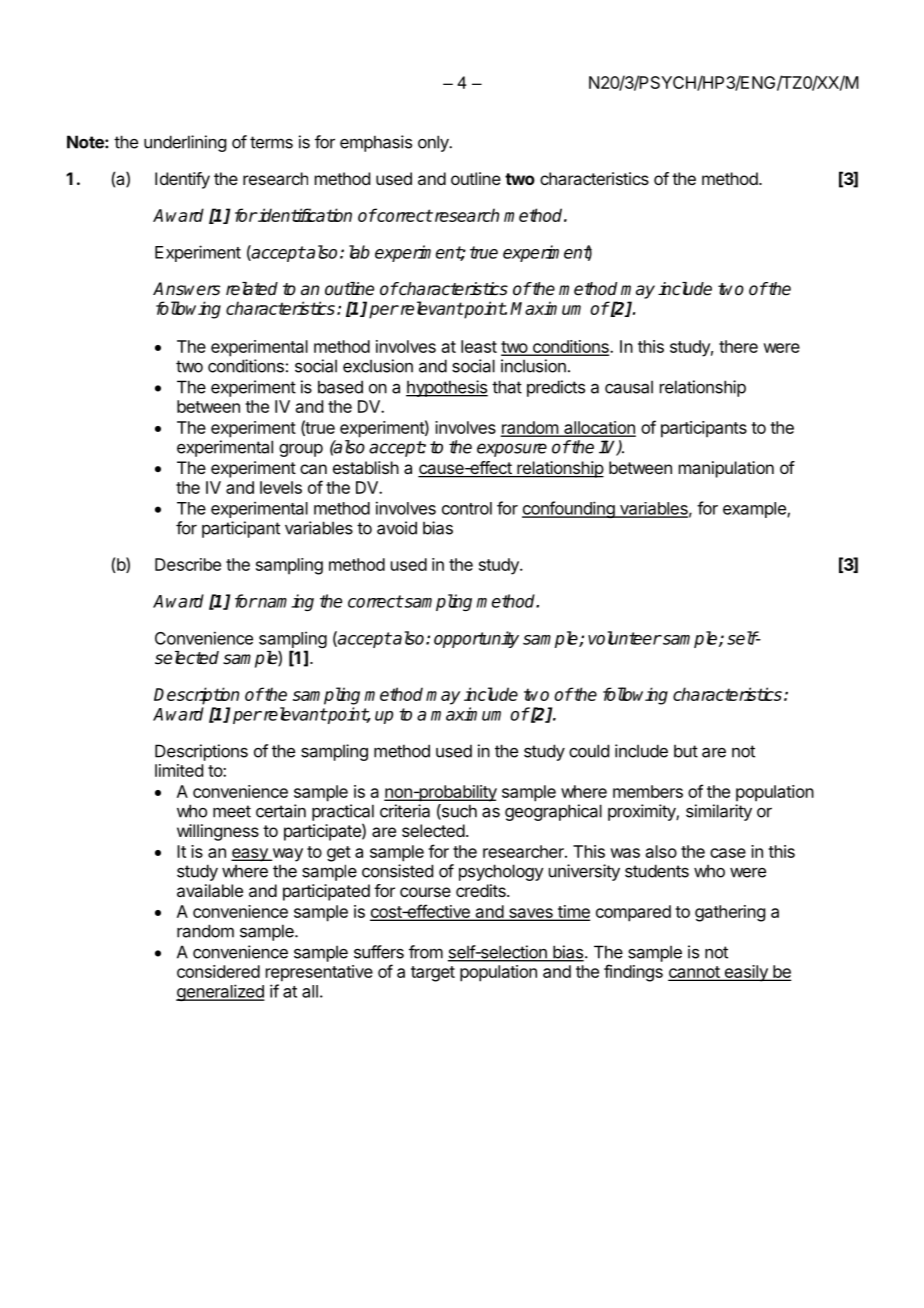 This image has width=924, height=1308. I want to click on example, so click(755, 510).
